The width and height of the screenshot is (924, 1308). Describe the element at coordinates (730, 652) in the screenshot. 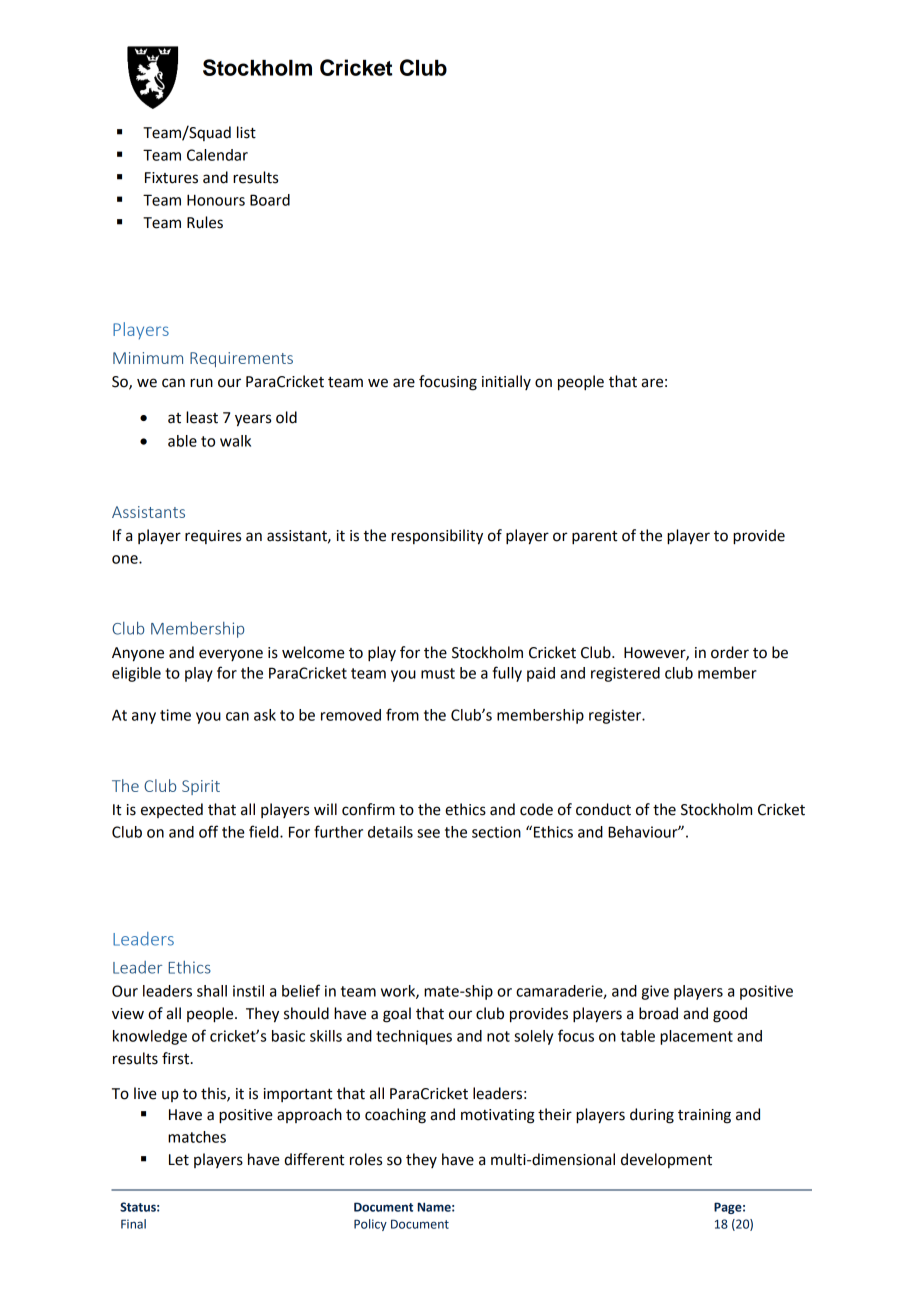

I see `order` at that location.
